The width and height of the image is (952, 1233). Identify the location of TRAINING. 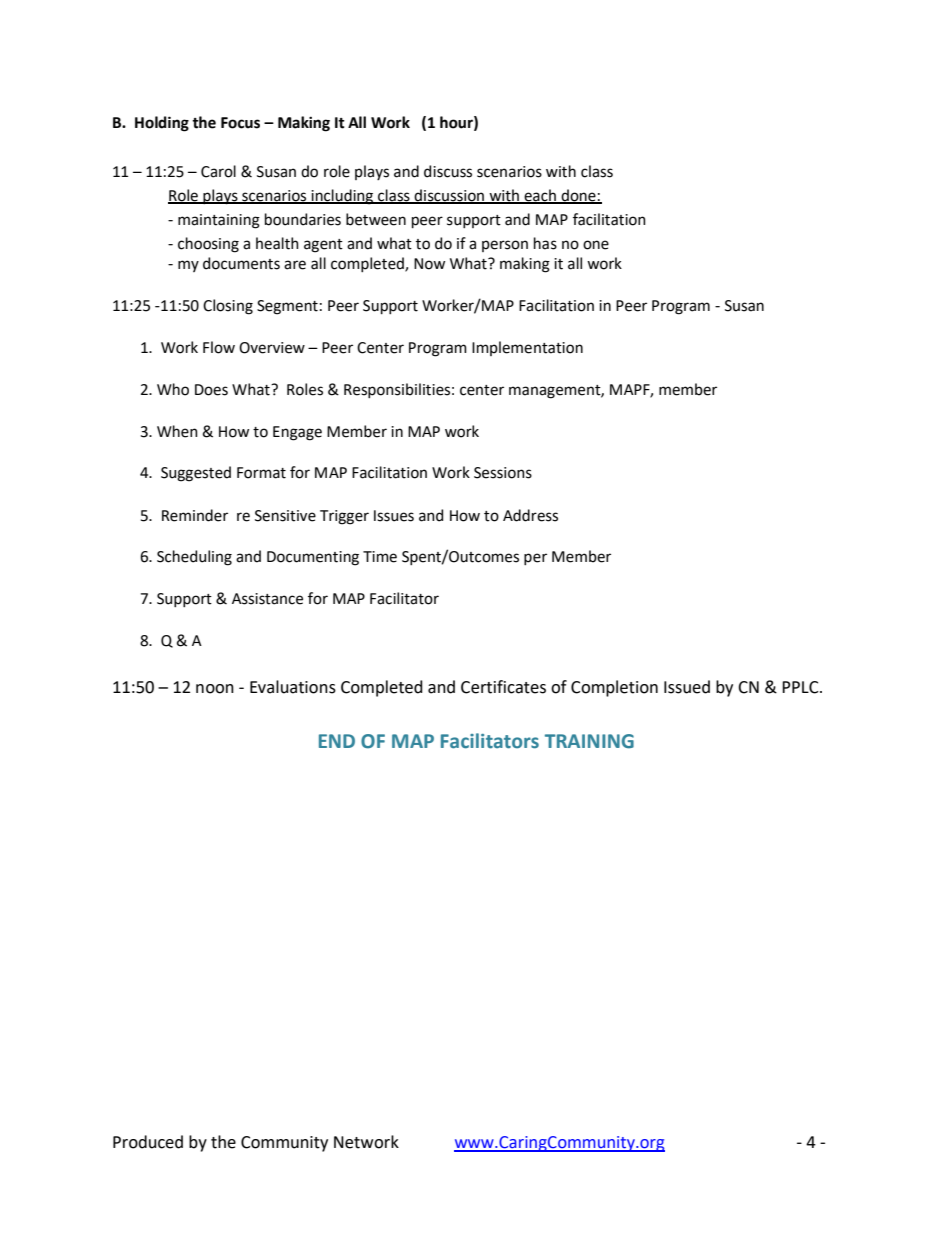
(589, 741).
